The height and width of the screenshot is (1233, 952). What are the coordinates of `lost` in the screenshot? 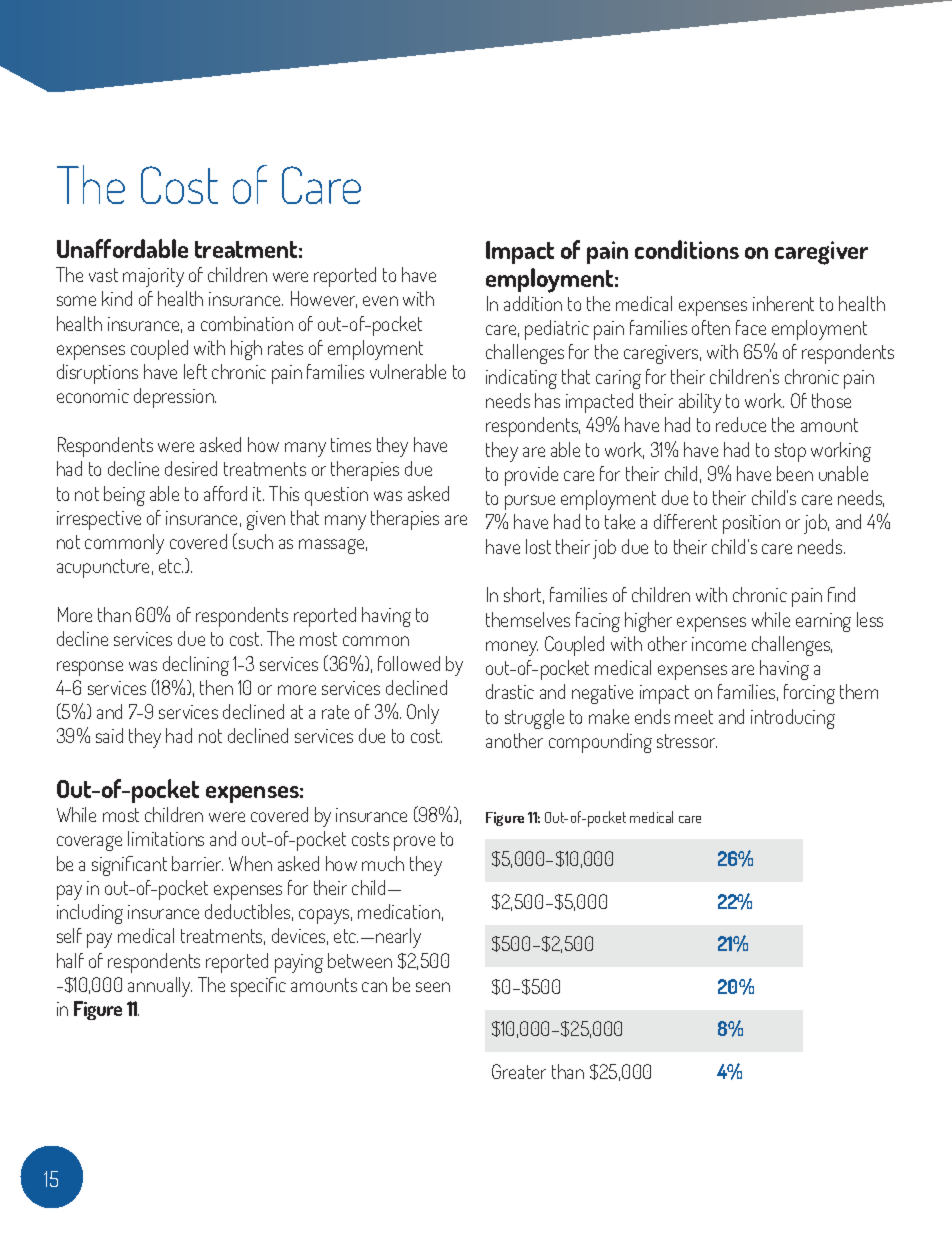 It's located at (538, 546).
